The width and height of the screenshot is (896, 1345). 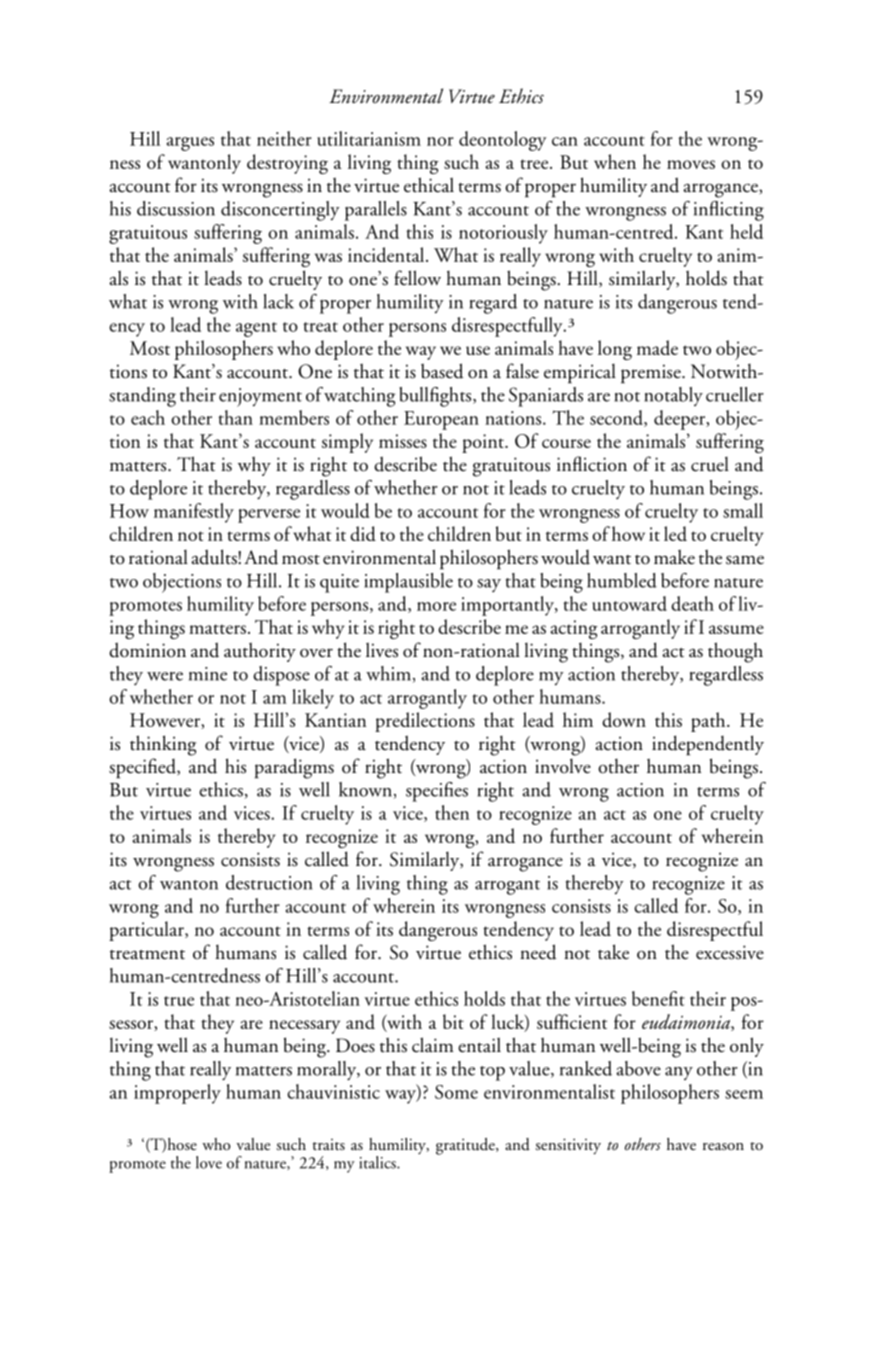 What do you see at coordinates (484, 443) in the screenshot?
I see `point` at bounding box center [484, 443].
